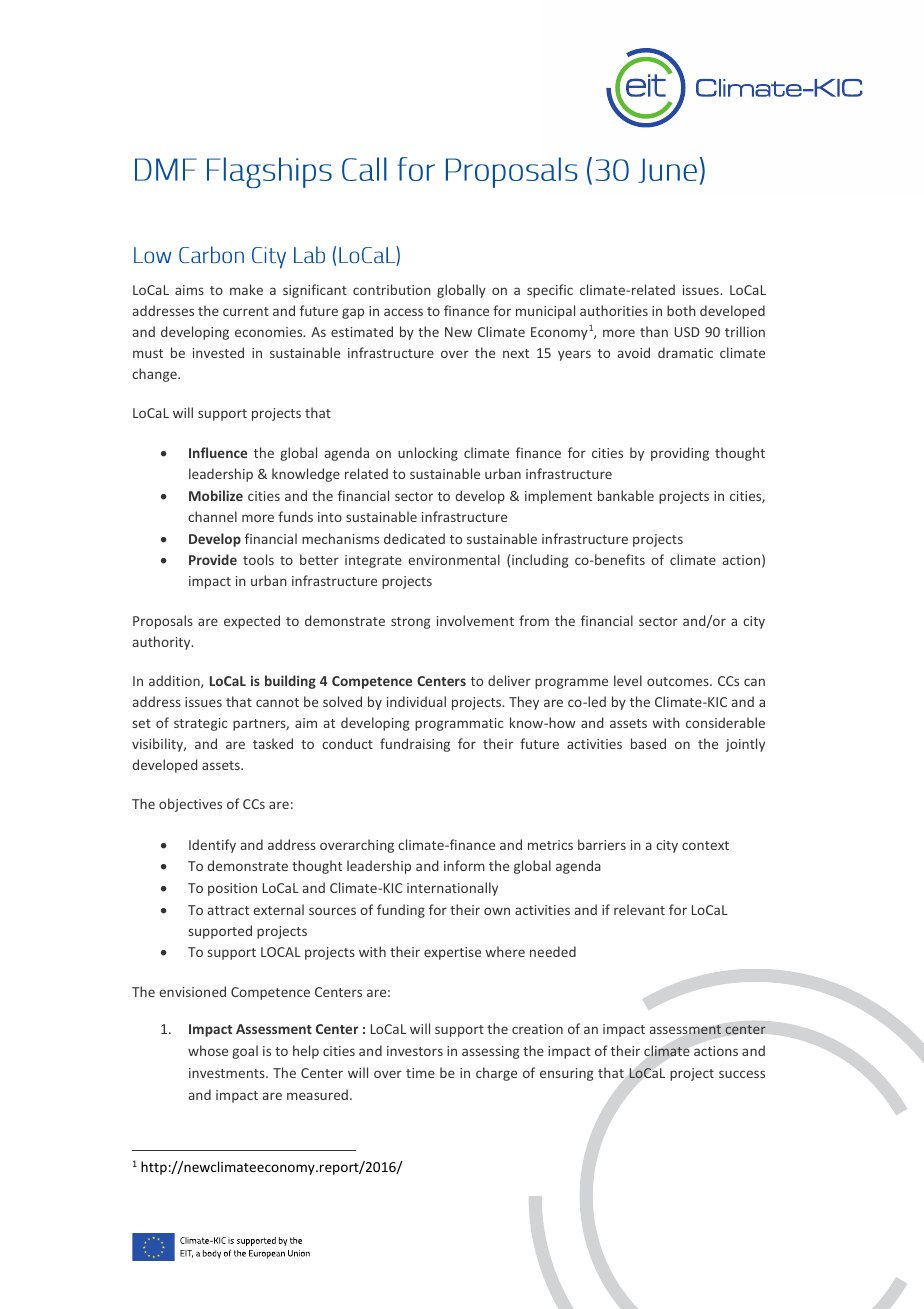 The width and height of the document is (924, 1309). I want to click on success, so click(742, 1074).
